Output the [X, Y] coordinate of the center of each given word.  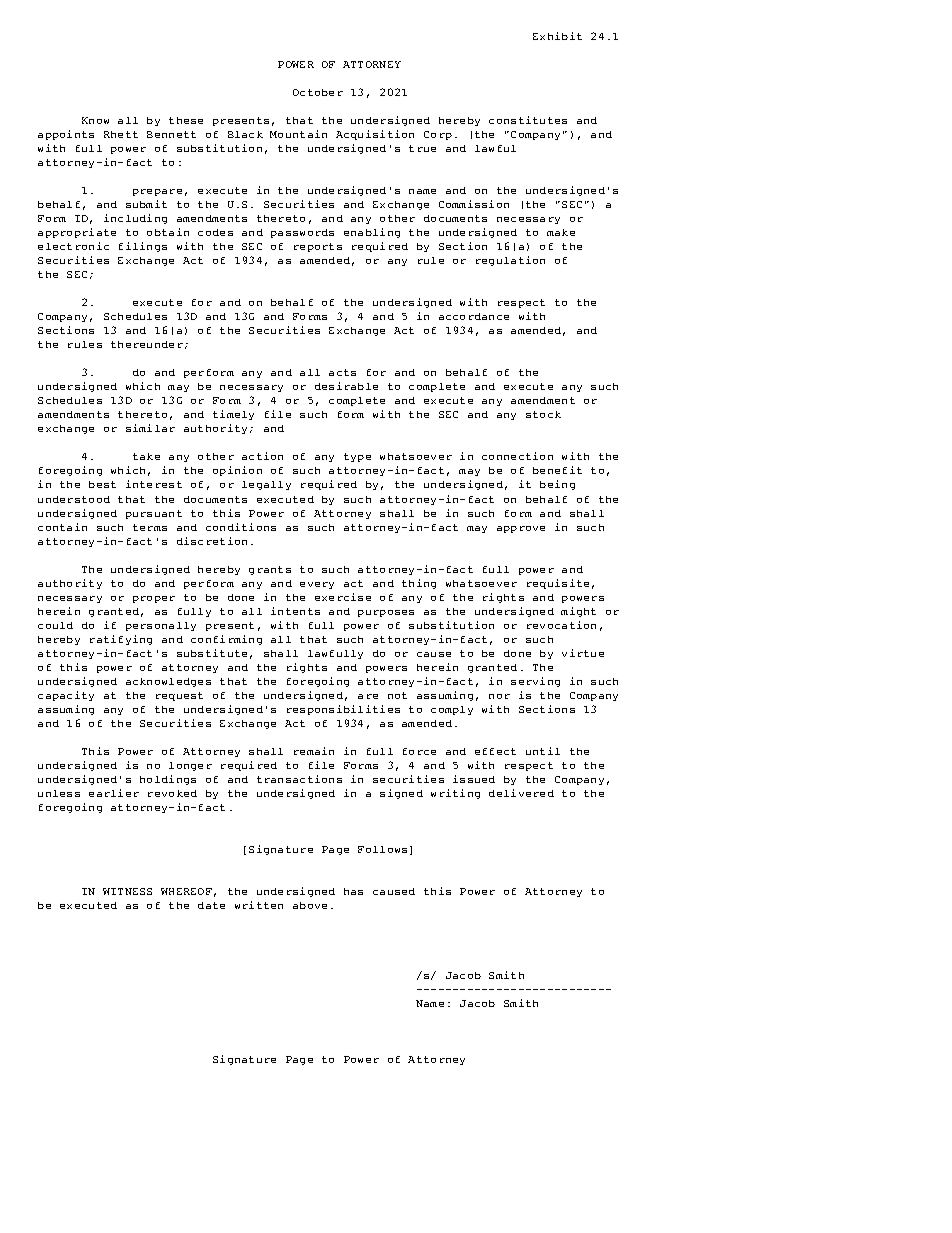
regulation [510, 261]
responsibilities [343, 710]
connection [517, 456]
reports [318, 247]
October [318, 92]
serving [535, 682]
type [357, 457]
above [310, 905]
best [102, 484]
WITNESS [127, 891]
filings [143, 247]
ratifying [121, 640]
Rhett [121, 134]
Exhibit [557, 36]
